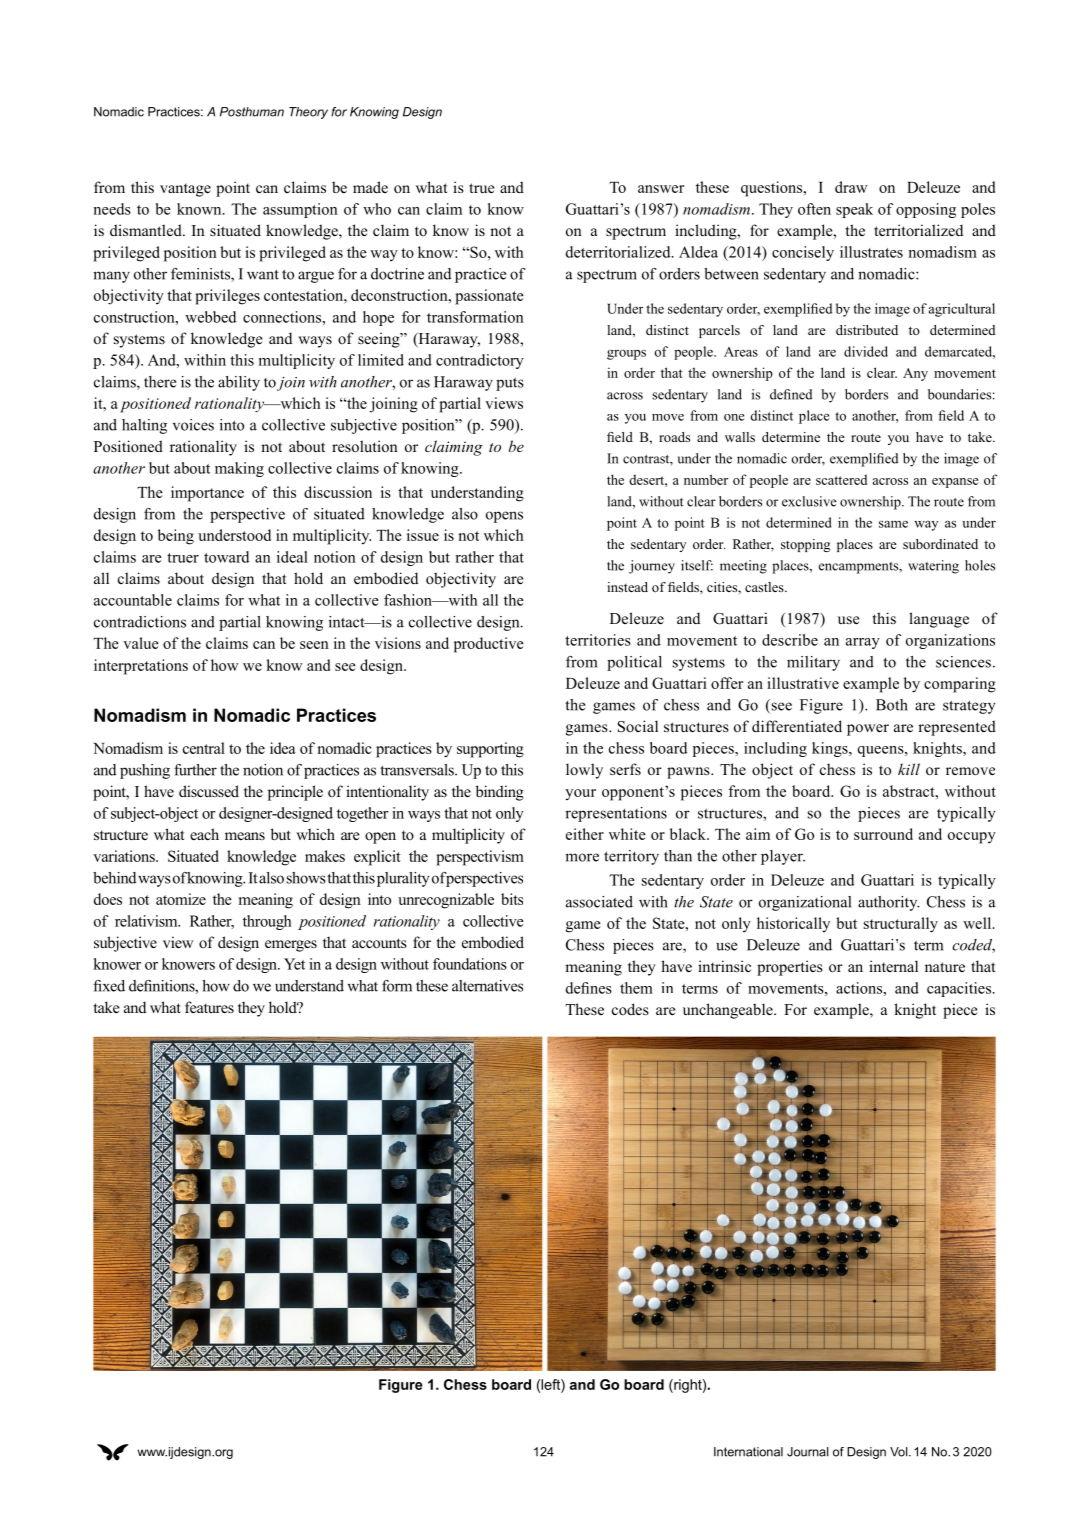 The height and width of the screenshot is (1540, 1089). Describe the element at coordinates (893, 966) in the screenshot. I see `internal` at that location.
